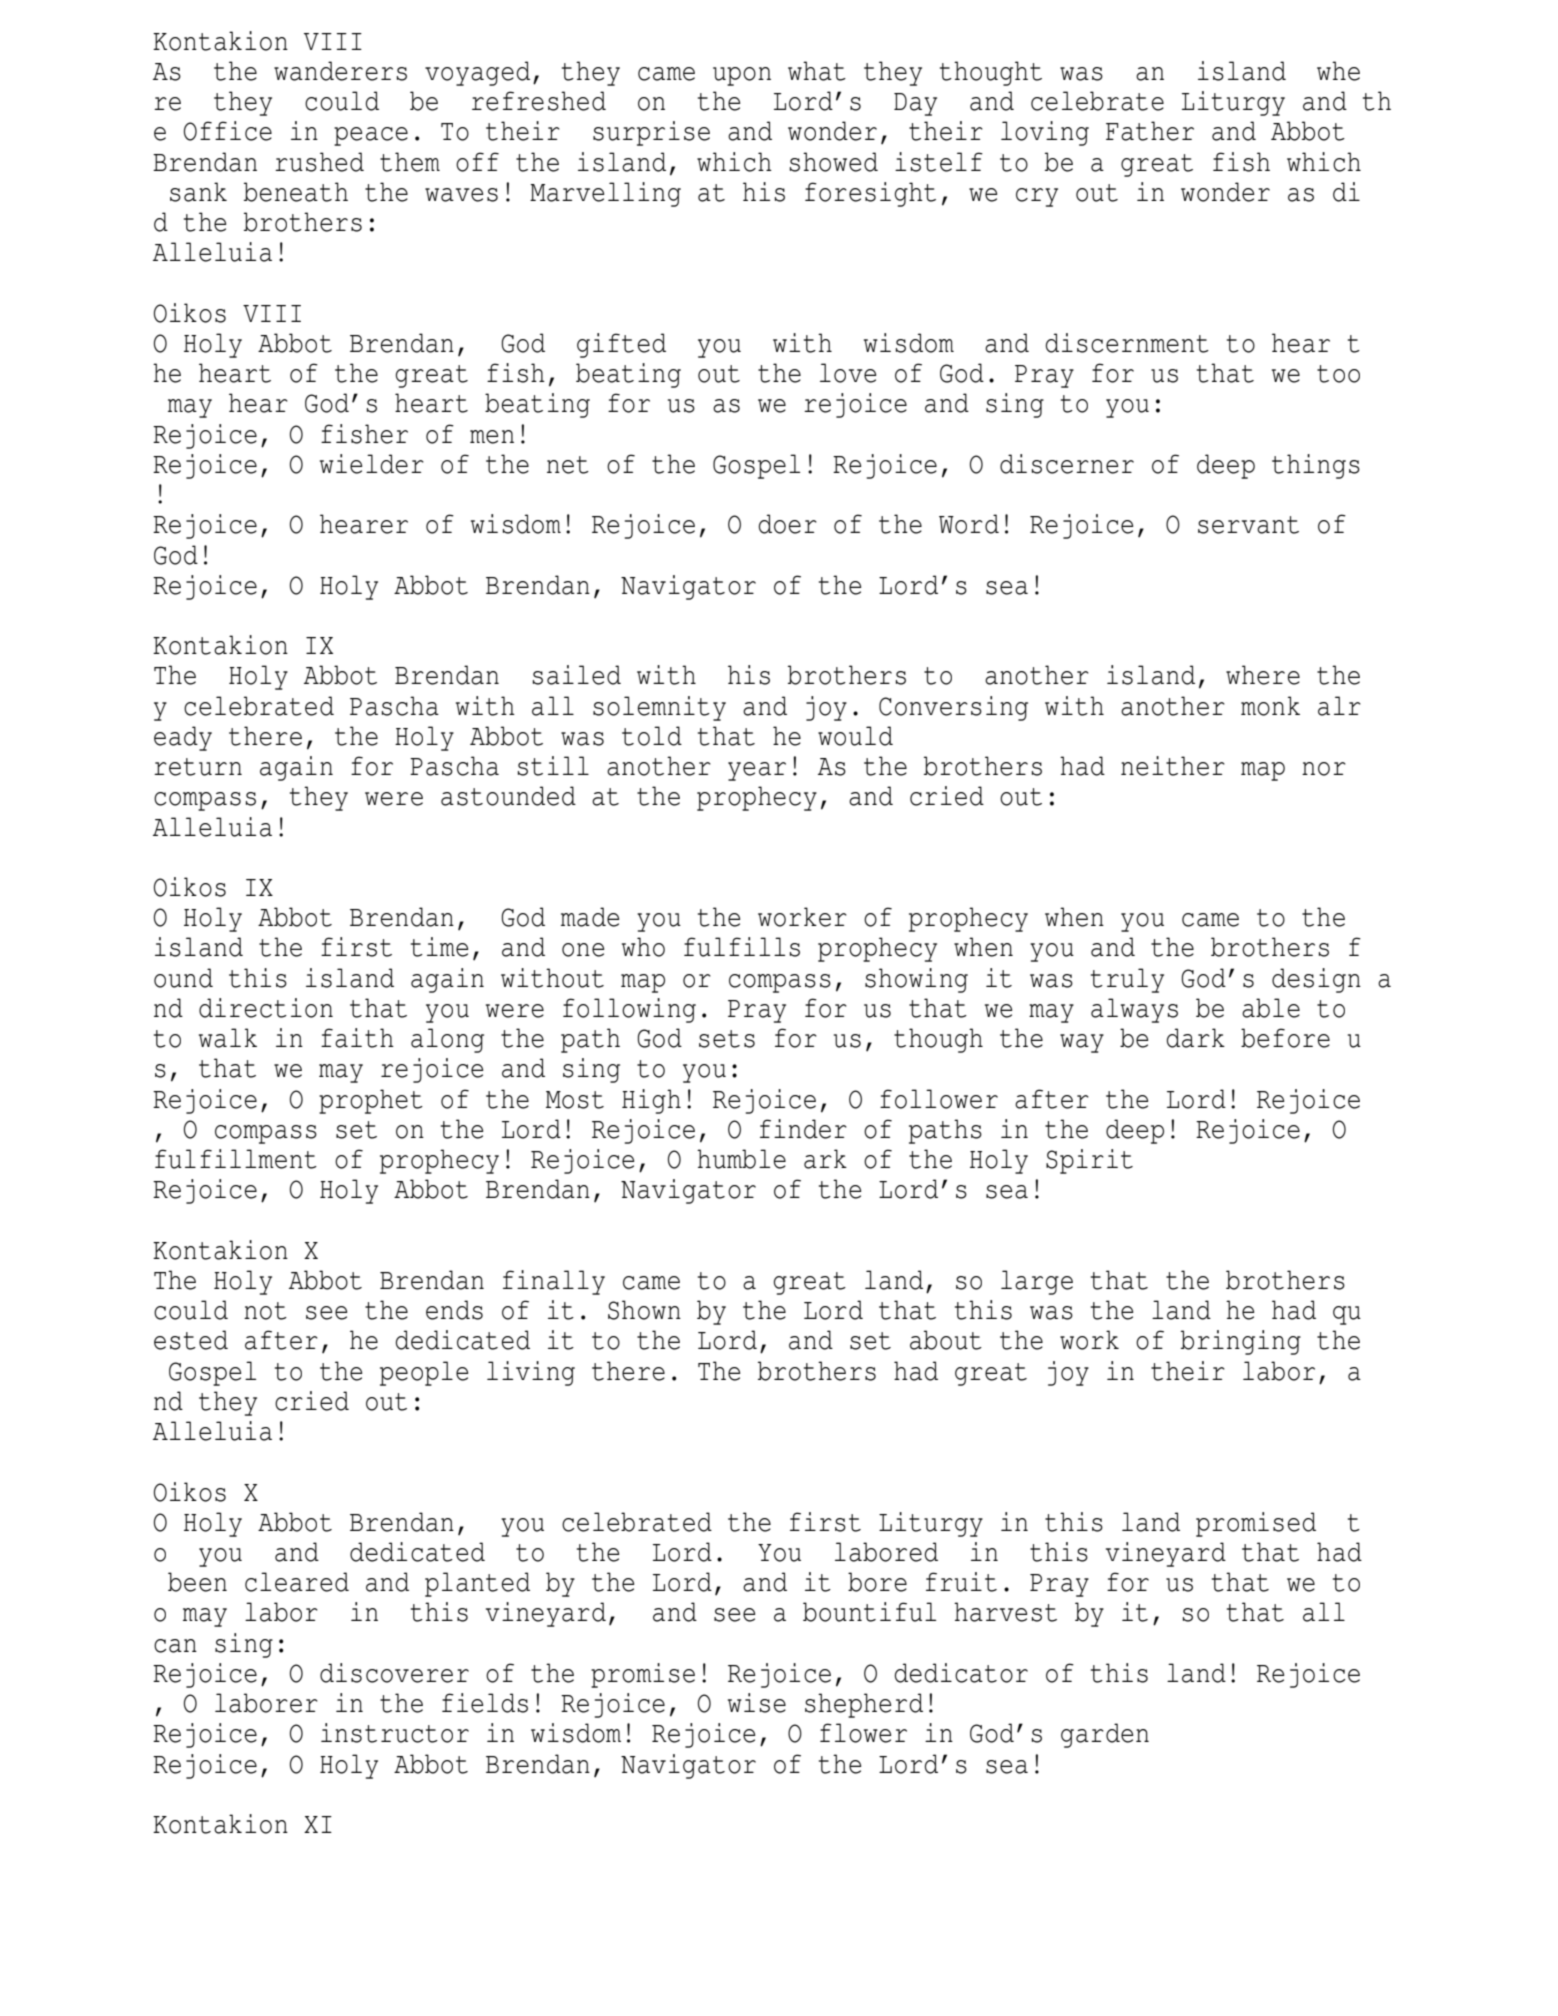  Describe the element at coordinates (1150, 131) in the image. I see `Father` at that location.
